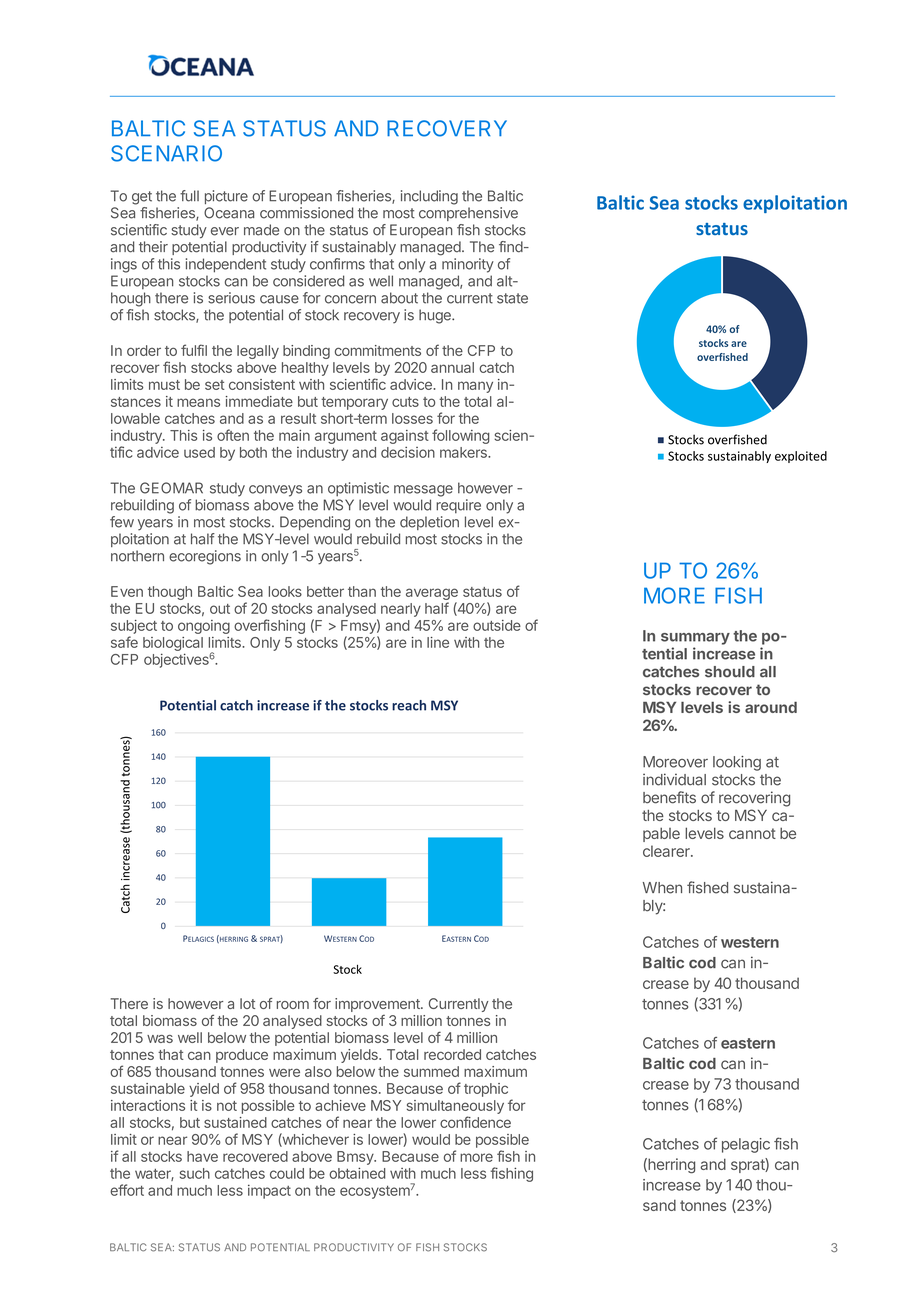 This screenshot has width=924, height=1307. Describe the element at coordinates (662, 888) in the screenshot. I see `When` at that location.
